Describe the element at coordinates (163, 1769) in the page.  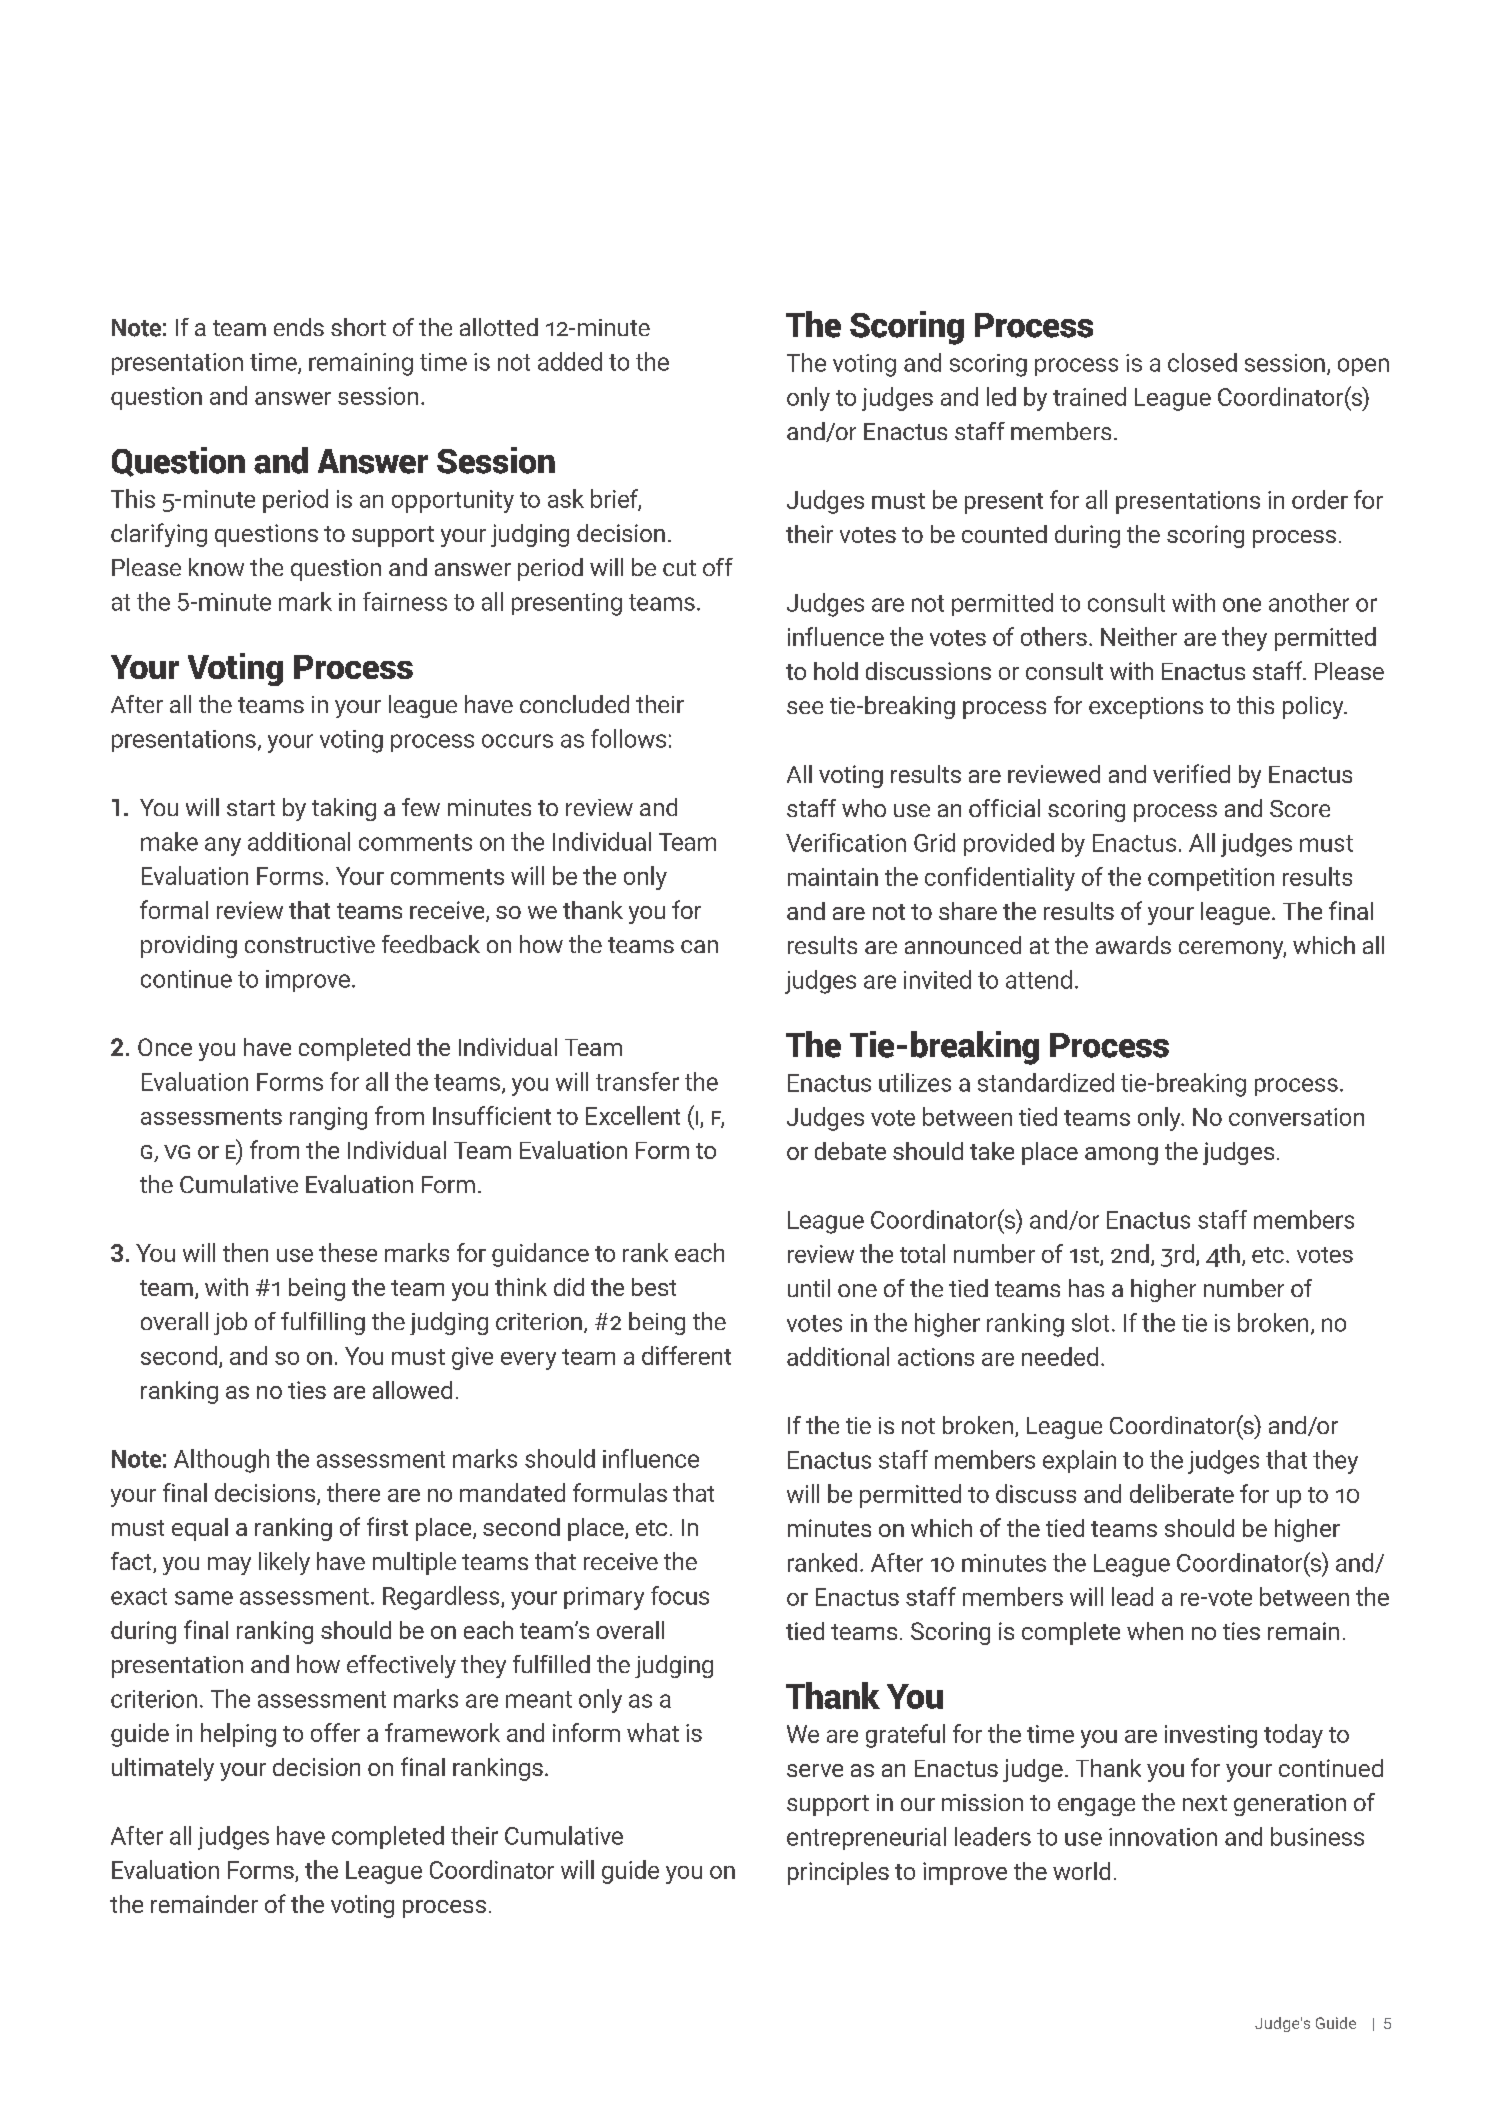
I see `ultimately` at that location.
